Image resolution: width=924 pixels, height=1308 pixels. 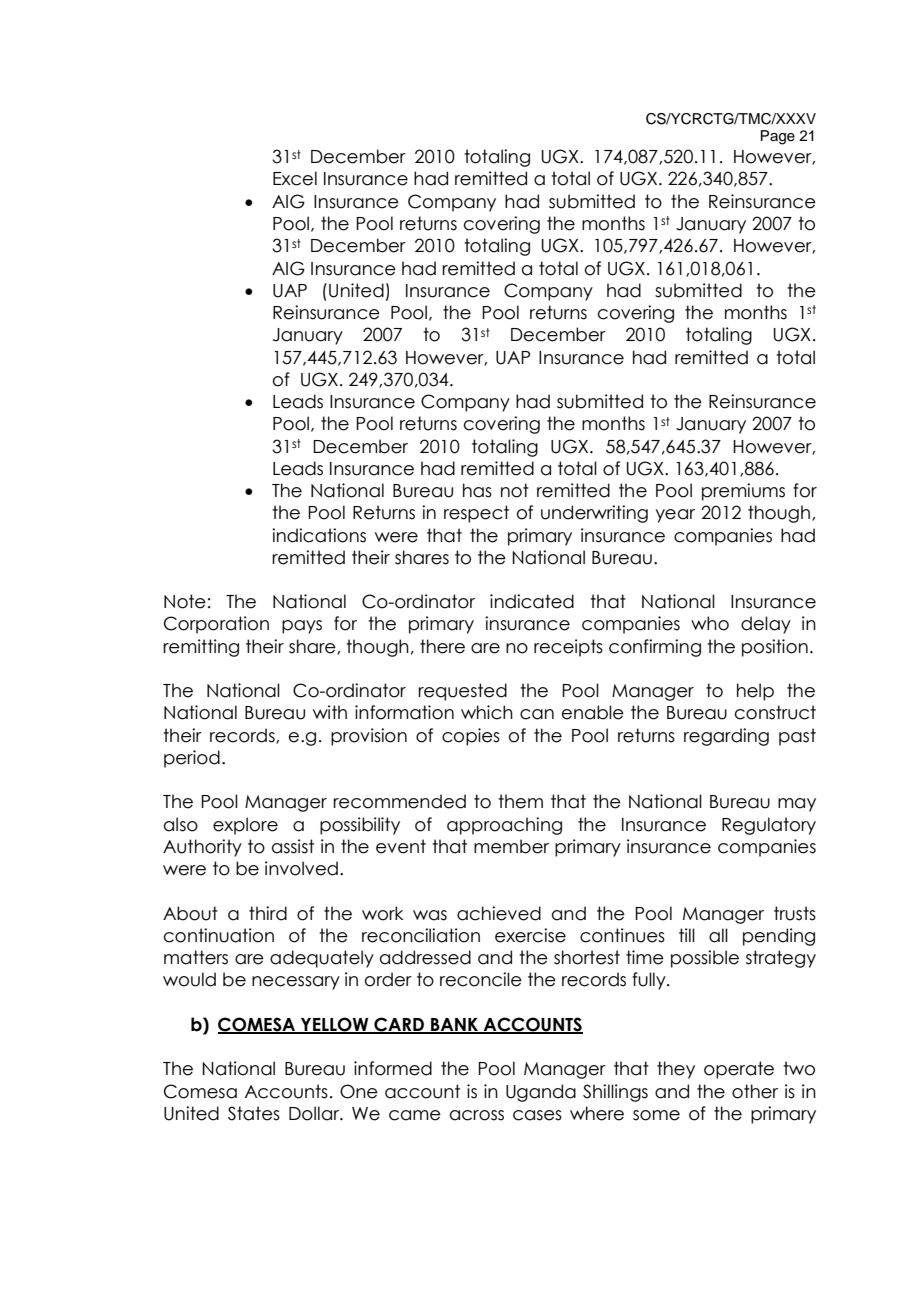 What do you see at coordinates (710, 623) in the page?
I see `who` at bounding box center [710, 623].
